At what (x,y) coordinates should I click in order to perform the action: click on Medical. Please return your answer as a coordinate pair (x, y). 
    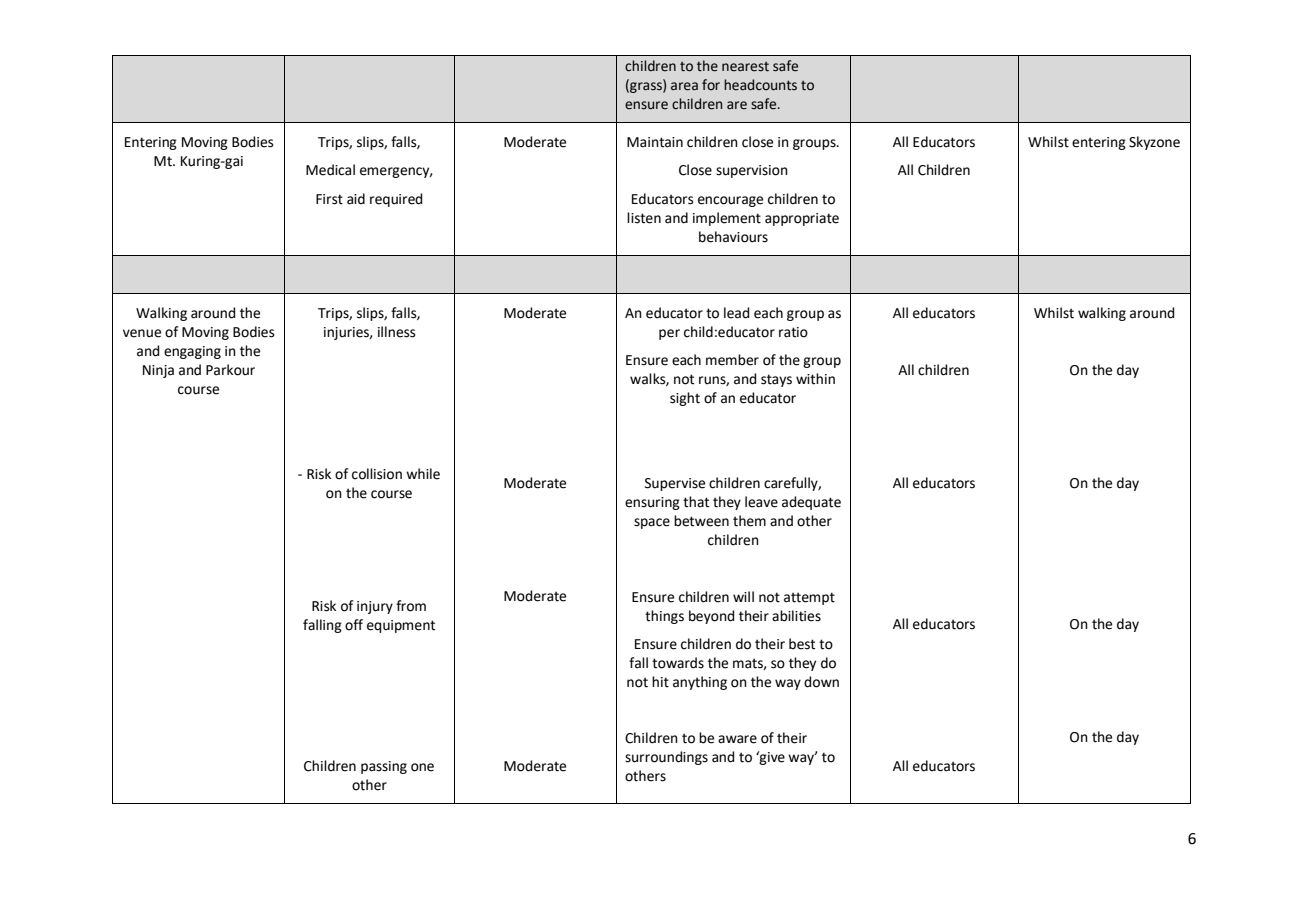
    Looking at the image, I should click on (330, 170).
